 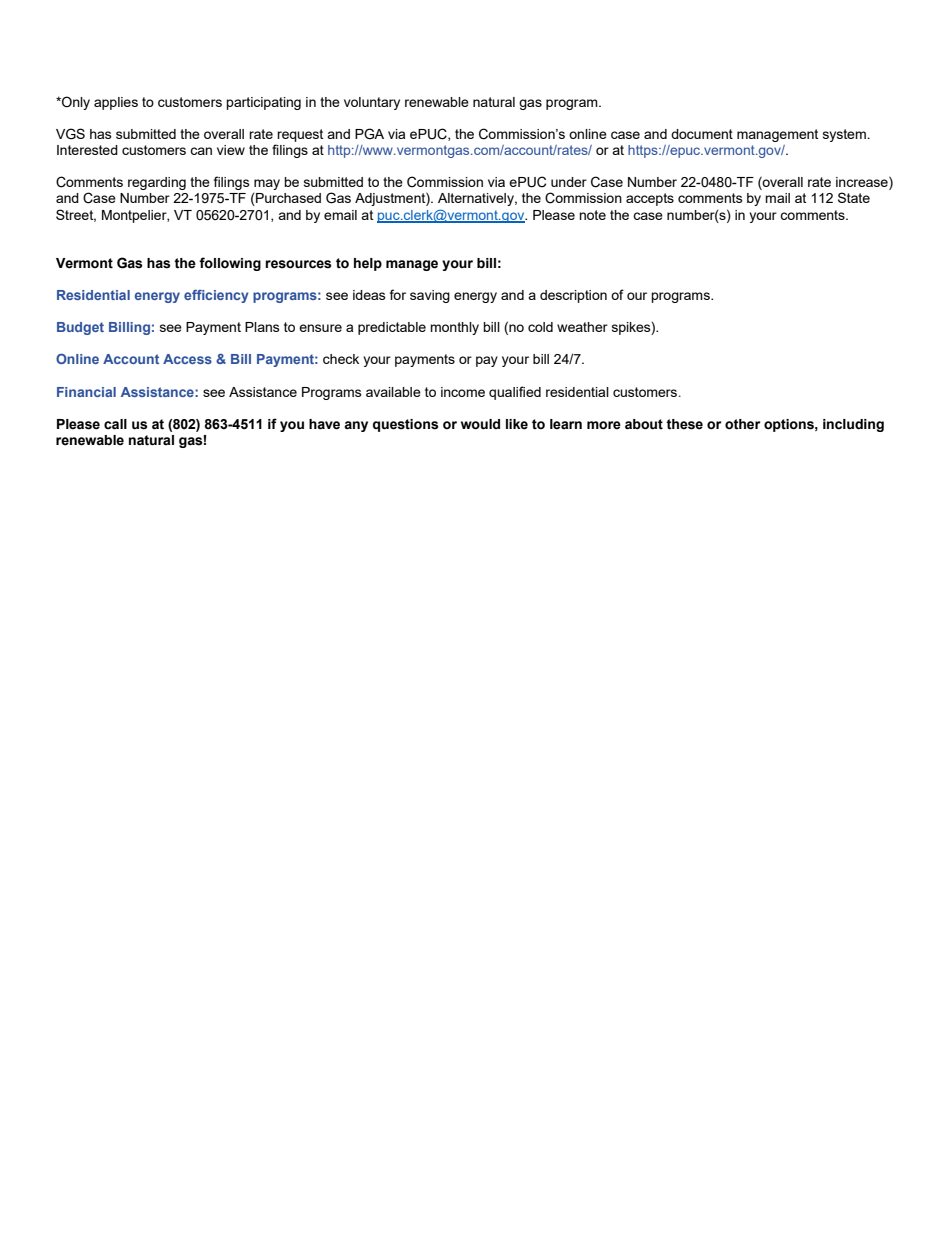 What do you see at coordinates (116, 103) in the screenshot?
I see `applies` at bounding box center [116, 103].
